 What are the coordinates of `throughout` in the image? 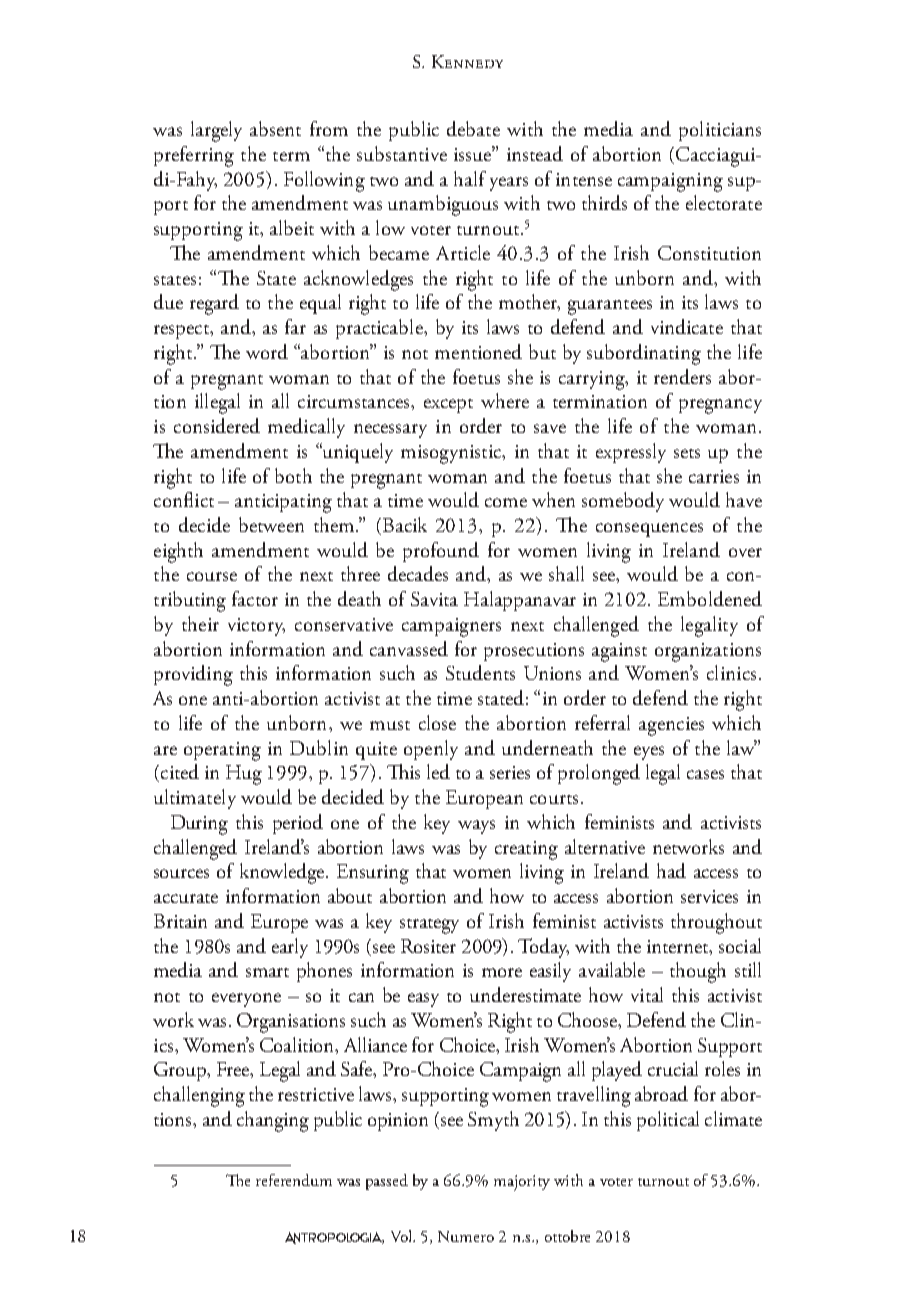 It's located at (716, 923).
